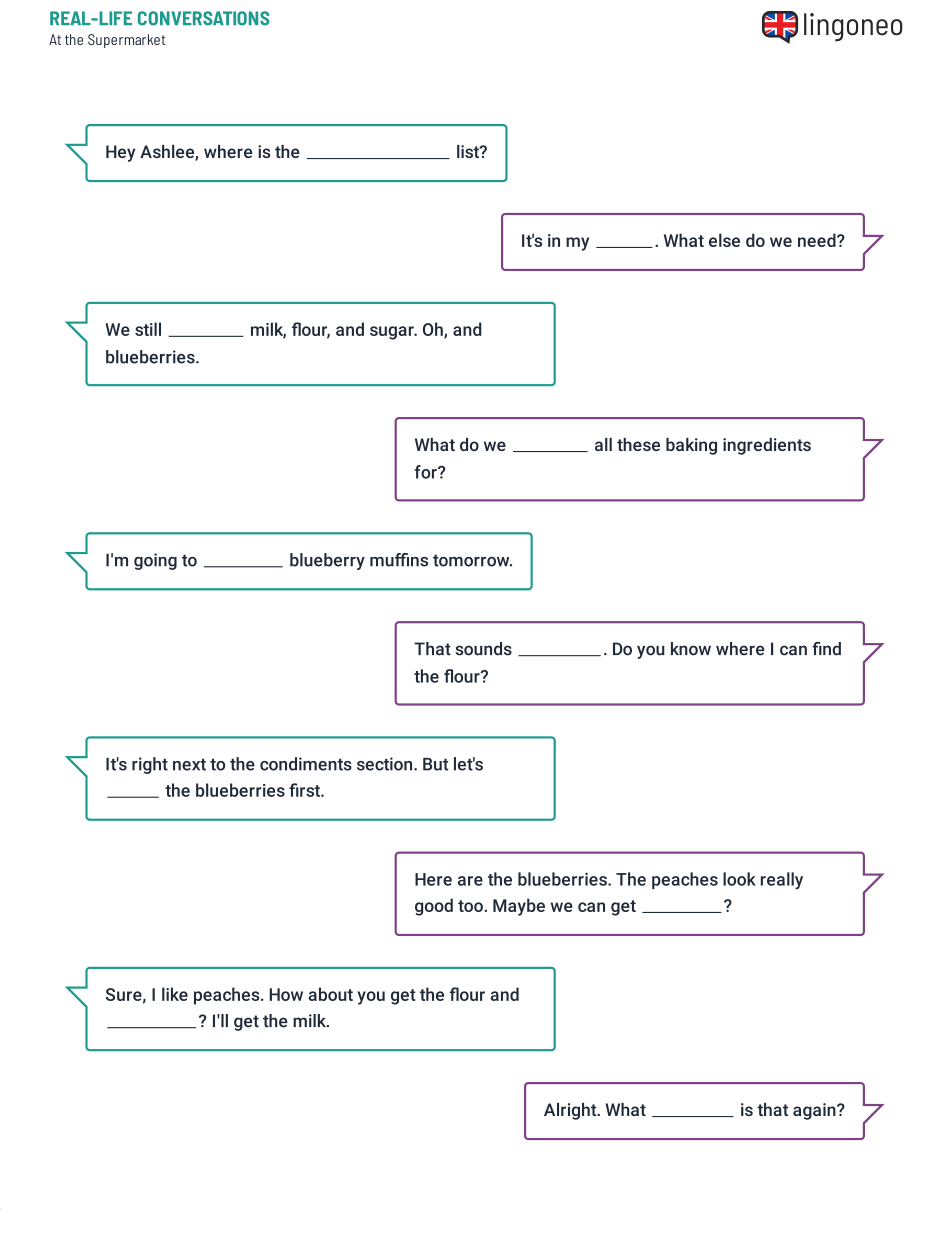 Image resolution: width=952 pixels, height=1233 pixels. I want to click on about, so click(331, 994).
